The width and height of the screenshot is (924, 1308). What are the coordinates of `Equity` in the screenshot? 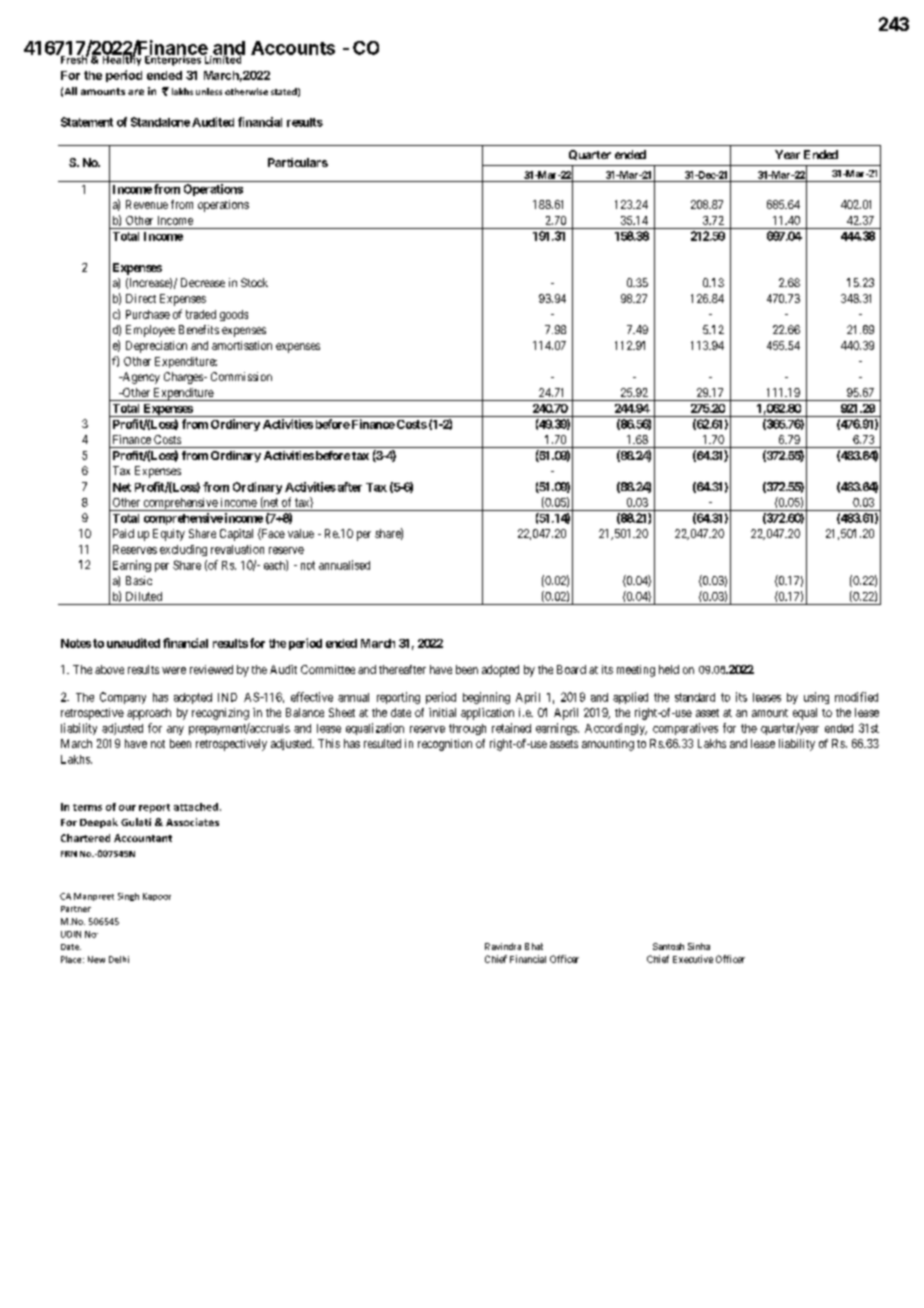 It's located at (169, 535).
